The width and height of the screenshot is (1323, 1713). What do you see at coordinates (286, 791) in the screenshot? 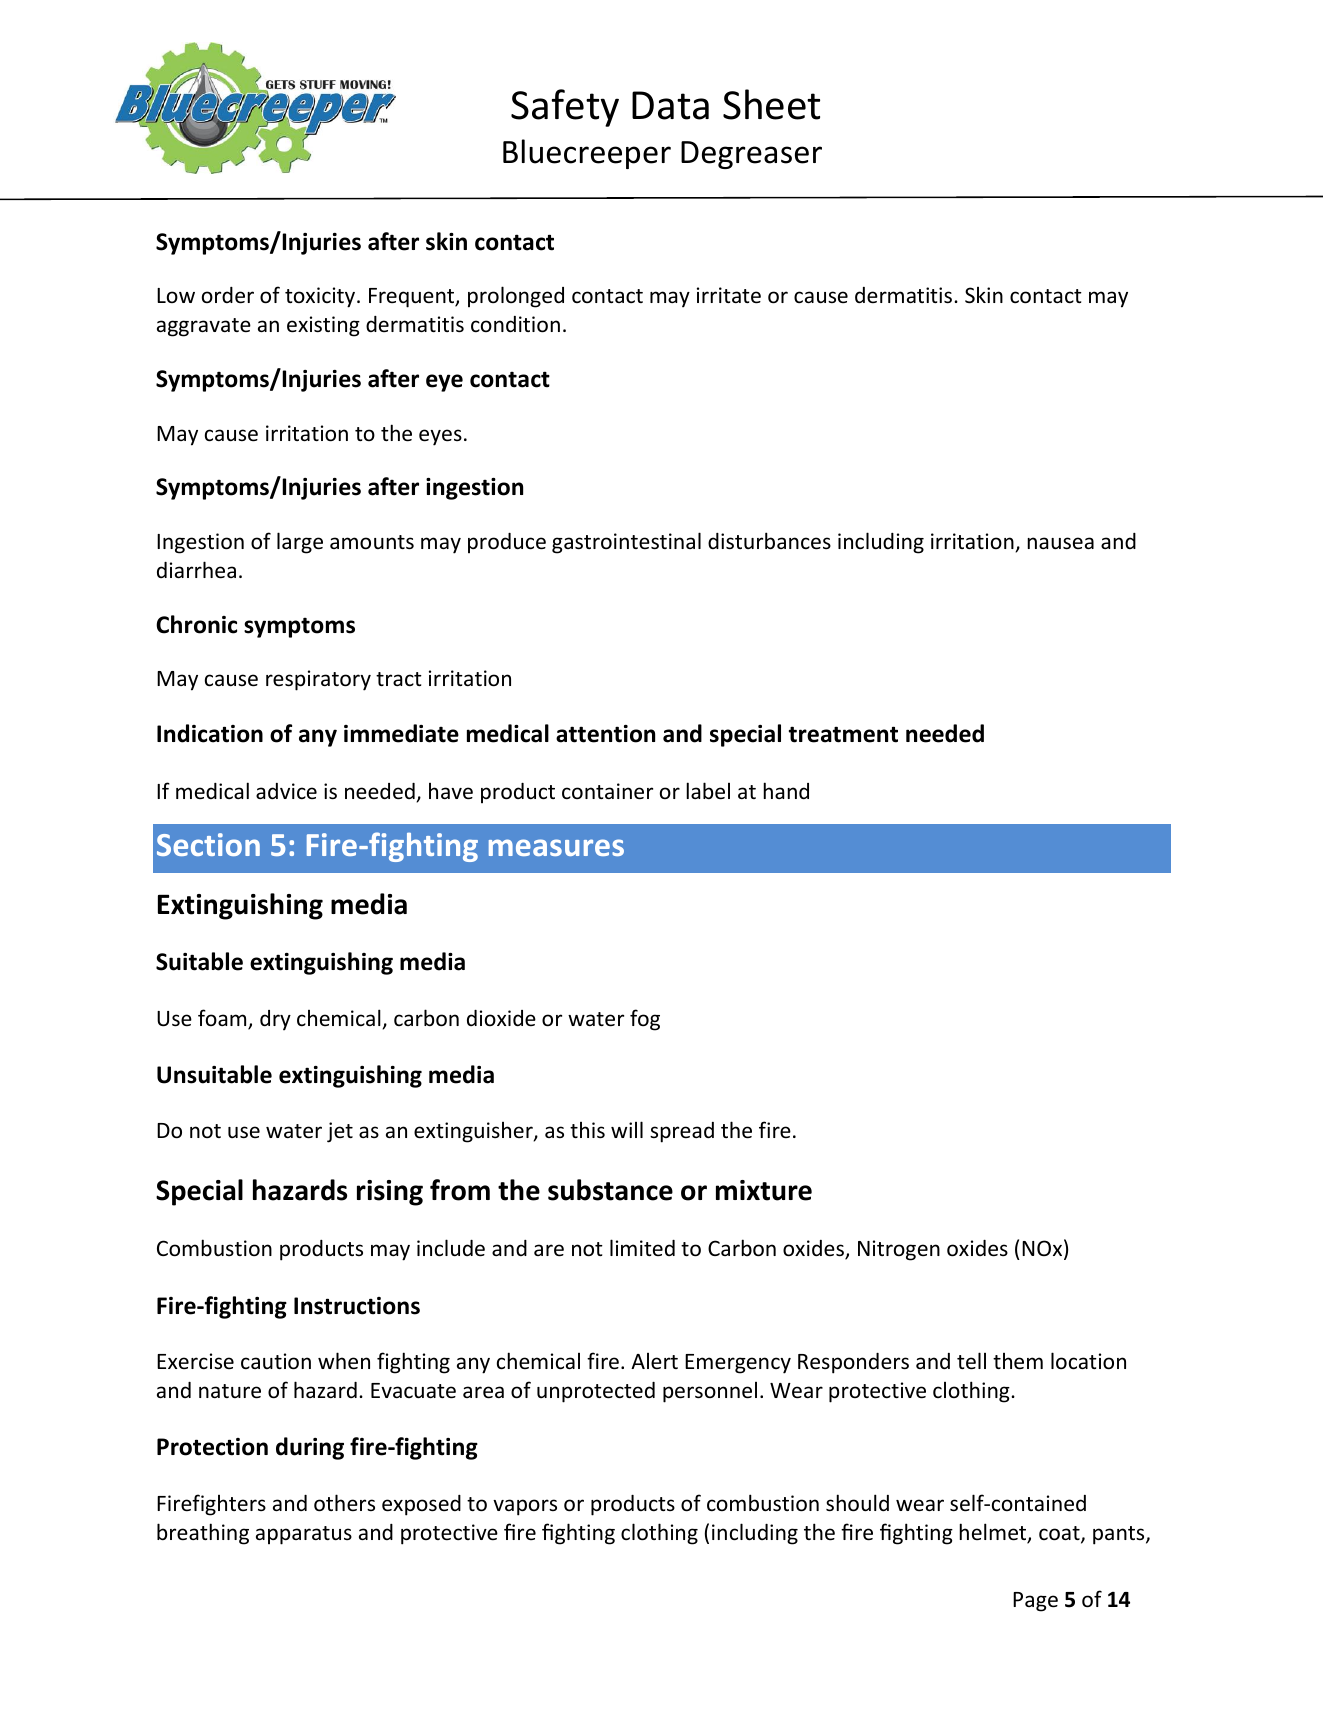
I see `advice` at bounding box center [286, 791].
